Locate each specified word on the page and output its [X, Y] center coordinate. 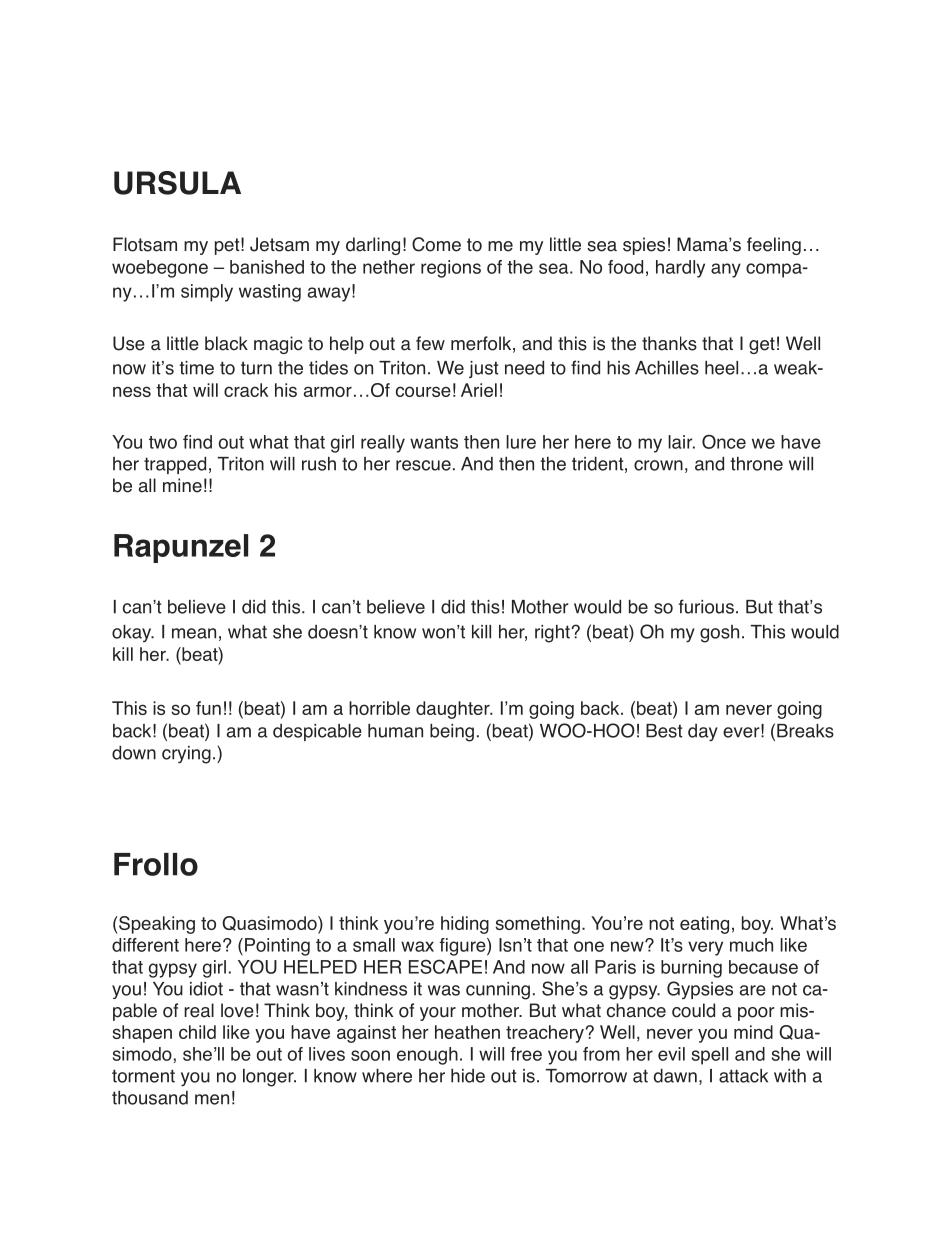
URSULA [177, 183]
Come [436, 244]
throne [756, 464]
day [703, 733]
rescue [423, 465]
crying [186, 755]
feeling [774, 246]
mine [182, 485]
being [452, 733]
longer [269, 1078]
